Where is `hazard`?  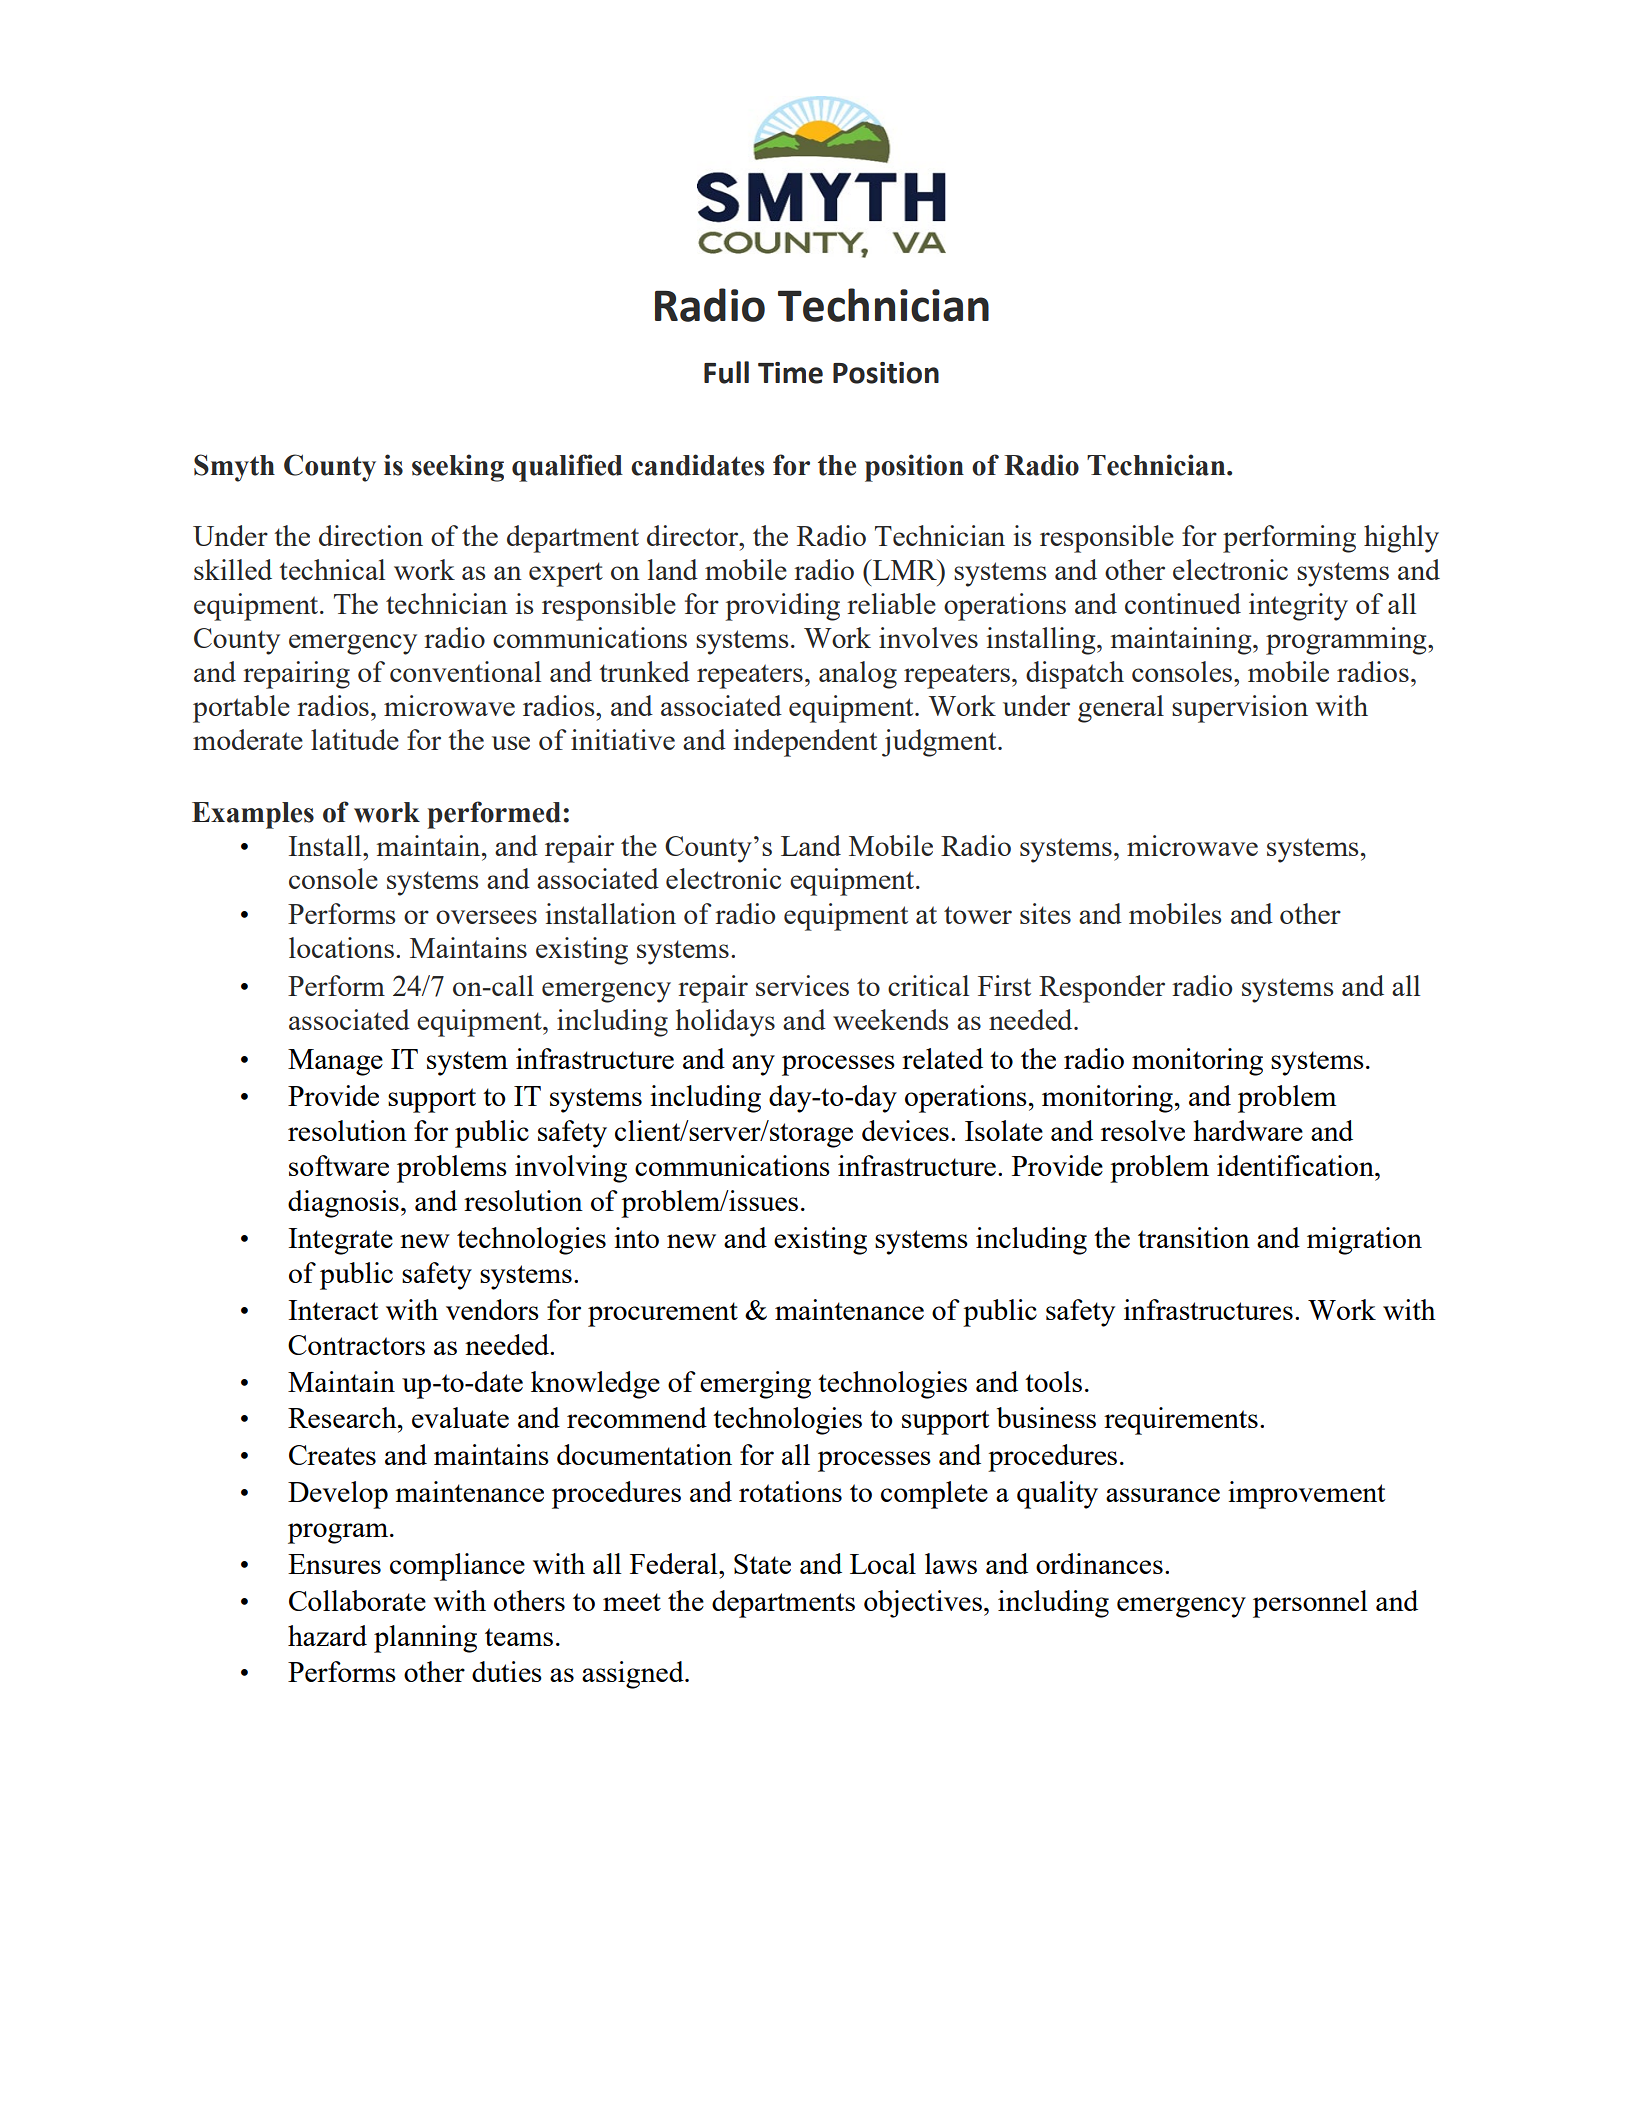 hazard is located at coordinates (327, 1635).
